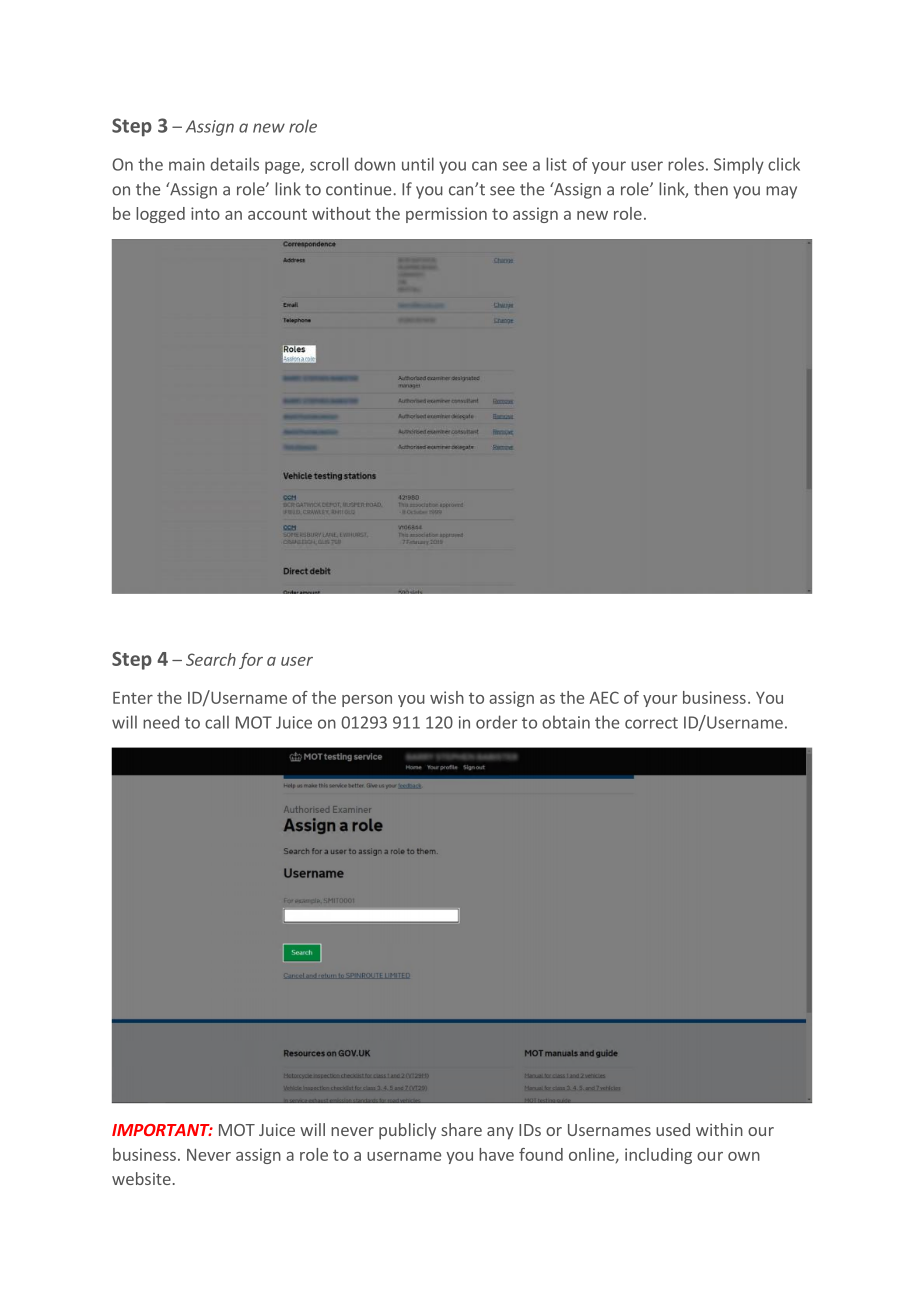 Image resolution: width=924 pixels, height=1308 pixels. What do you see at coordinates (205, 213) in the document?
I see `into` at bounding box center [205, 213].
